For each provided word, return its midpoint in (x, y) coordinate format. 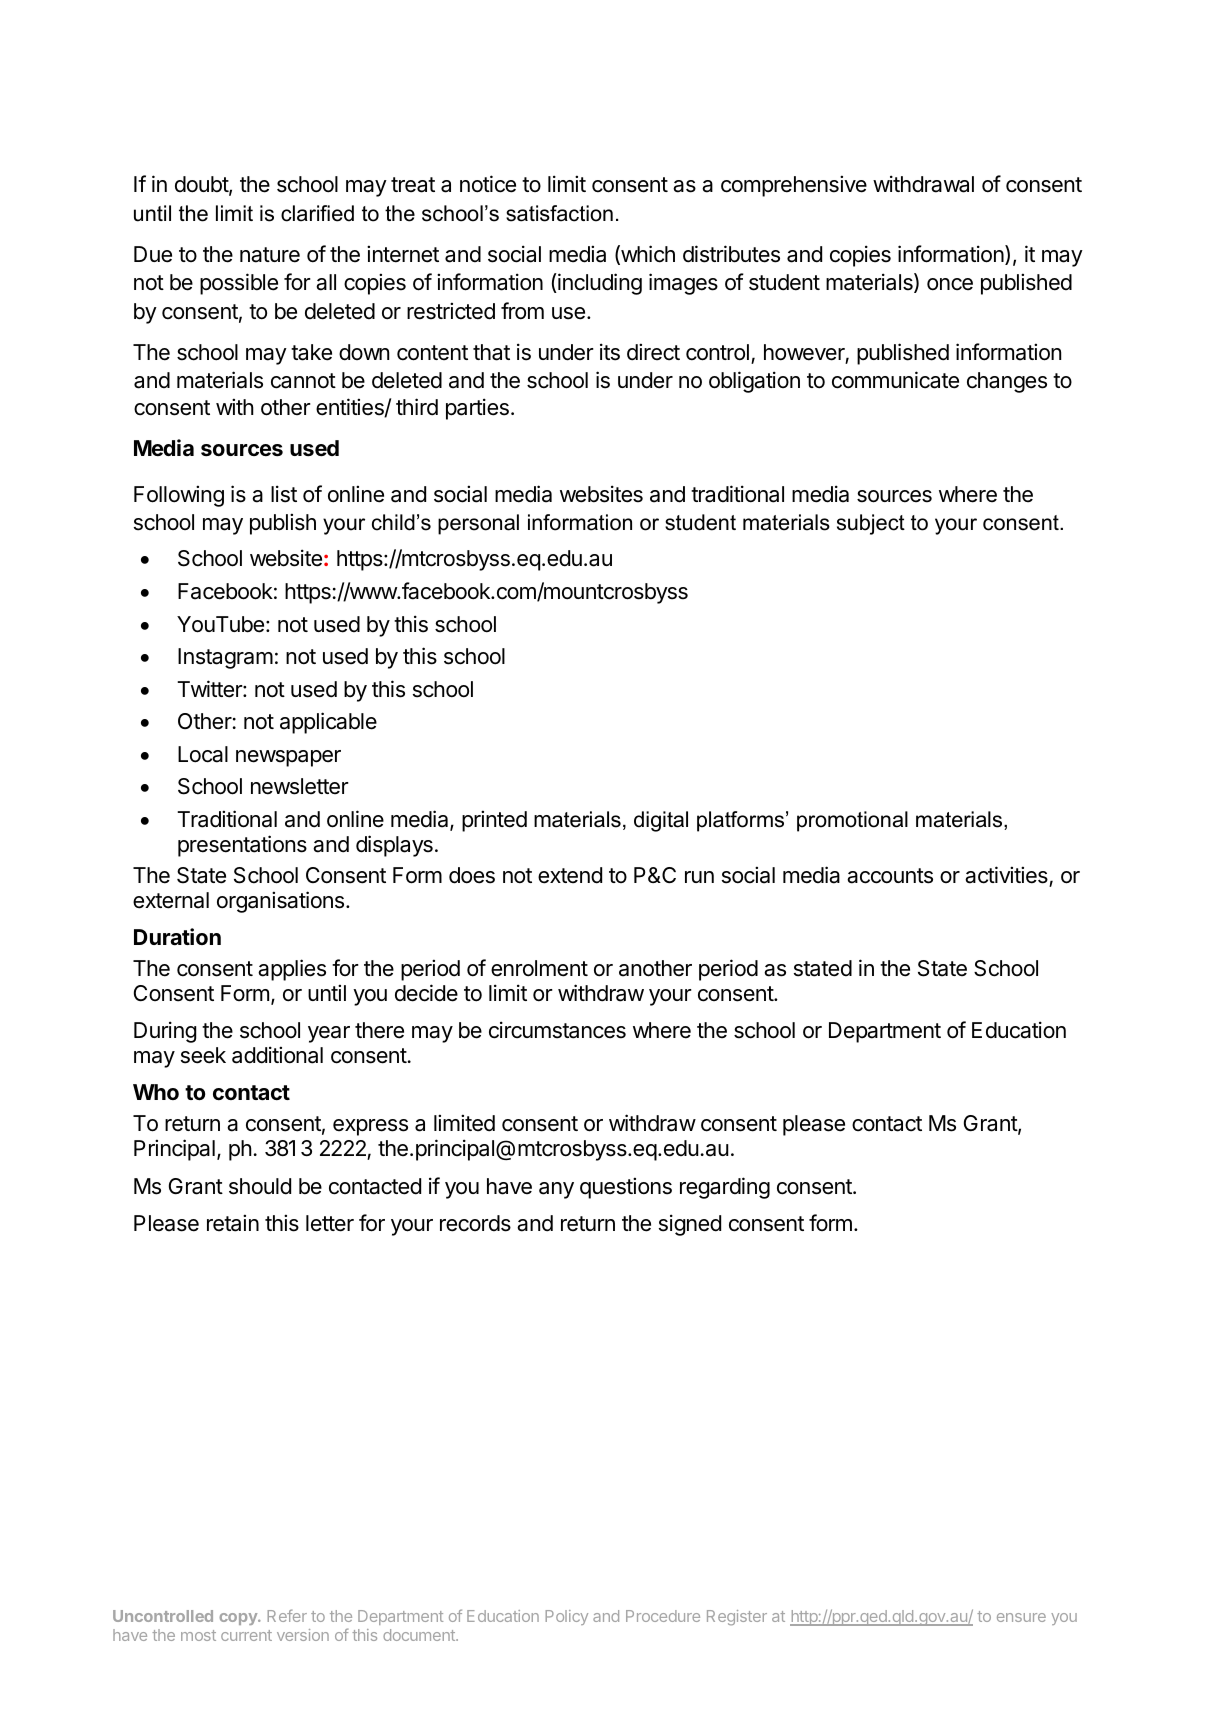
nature (270, 255)
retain (233, 1223)
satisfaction (559, 213)
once (950, 284)
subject (871, 524)
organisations (280, 902)
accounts (890, 876)
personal (478, 524)
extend (570, 875)
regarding (725, 1188)
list (284, 494)
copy (239, 1619)
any (556, 1190)
